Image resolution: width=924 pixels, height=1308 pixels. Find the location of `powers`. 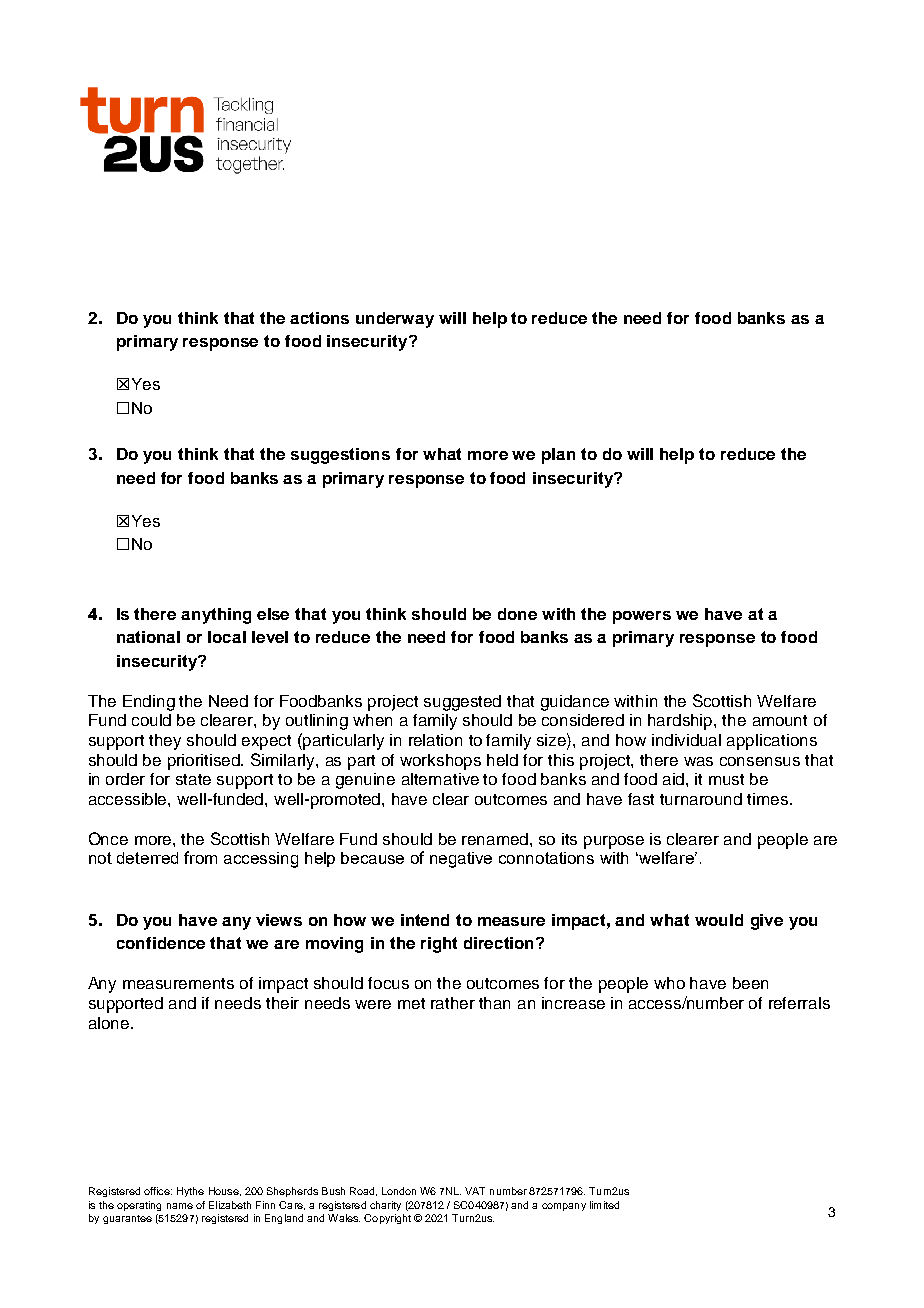

powers is located at coordinates (642, 617).
